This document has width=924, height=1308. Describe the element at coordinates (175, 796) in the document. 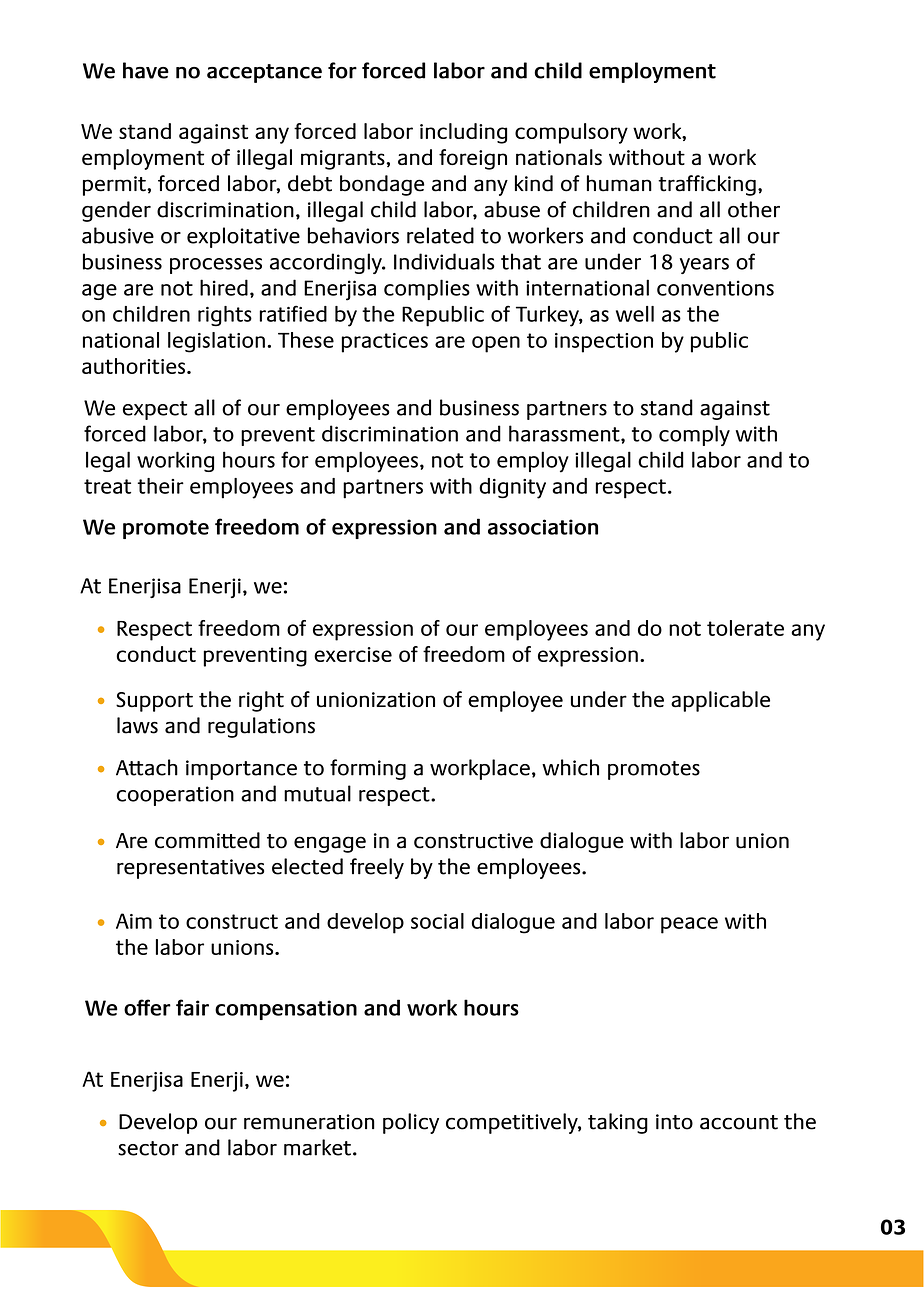

I see `cooperation` at that location.
